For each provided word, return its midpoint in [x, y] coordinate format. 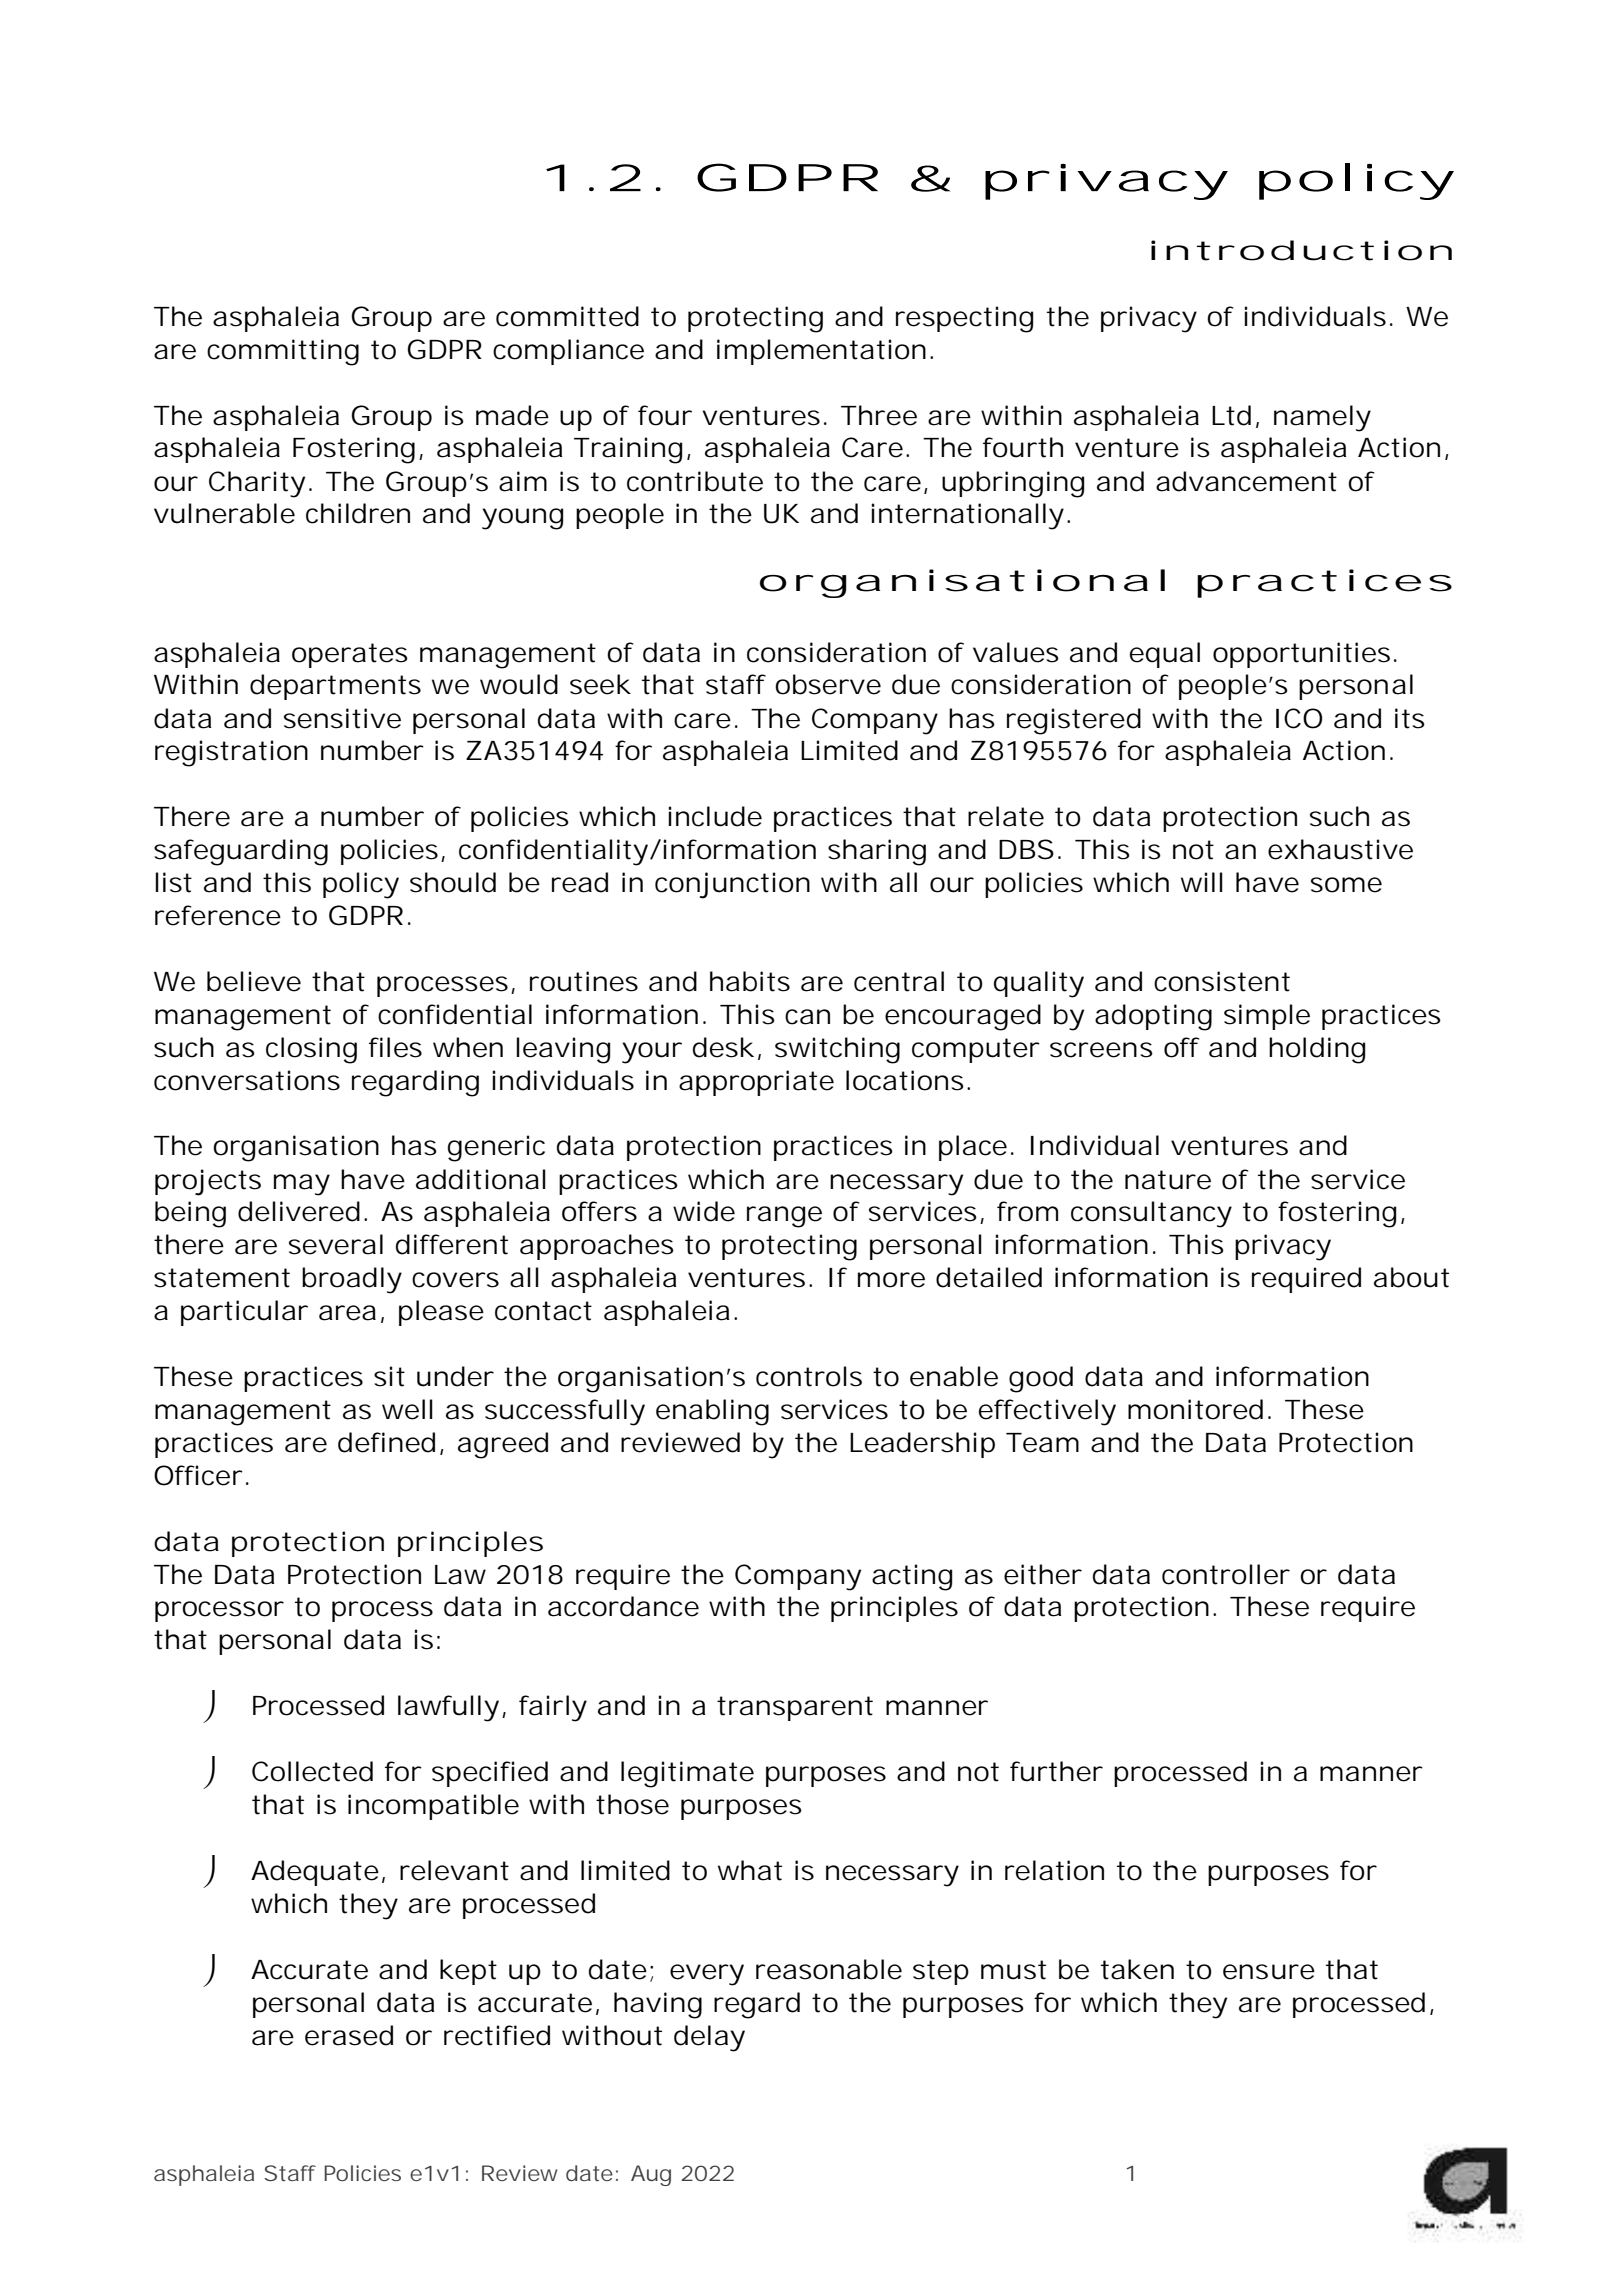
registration [229, 753]
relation [1053, 1870]
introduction [1297, 250]
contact [543, 1311]
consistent [1222, 981]
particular [244, 1313]
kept [468, 1972]
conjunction [730, 885]
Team [1039, 1443]
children [356, 513]
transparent [795, 1708]
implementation [819, 352]
